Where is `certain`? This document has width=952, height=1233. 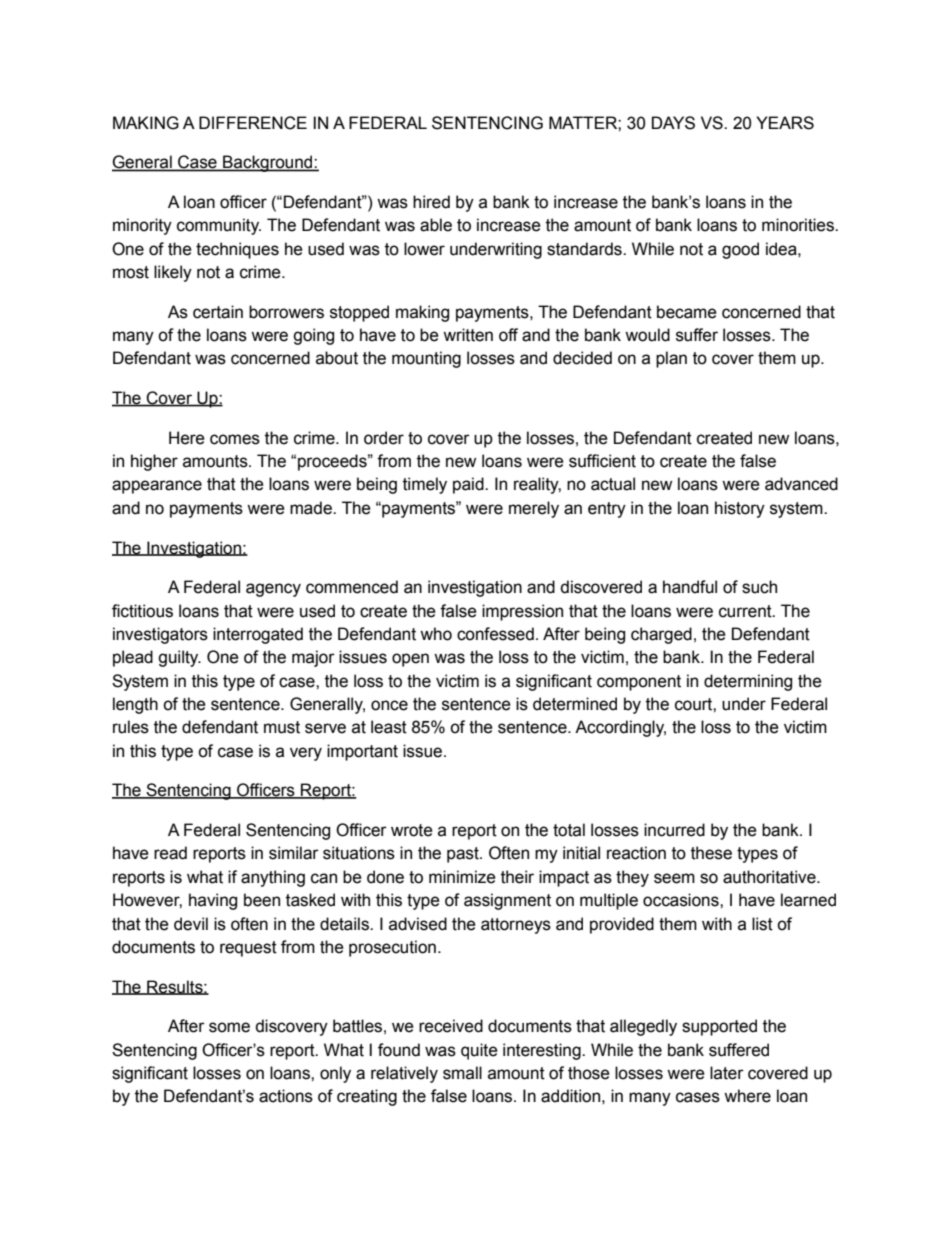 certain is located at coordinates (218, 312).
